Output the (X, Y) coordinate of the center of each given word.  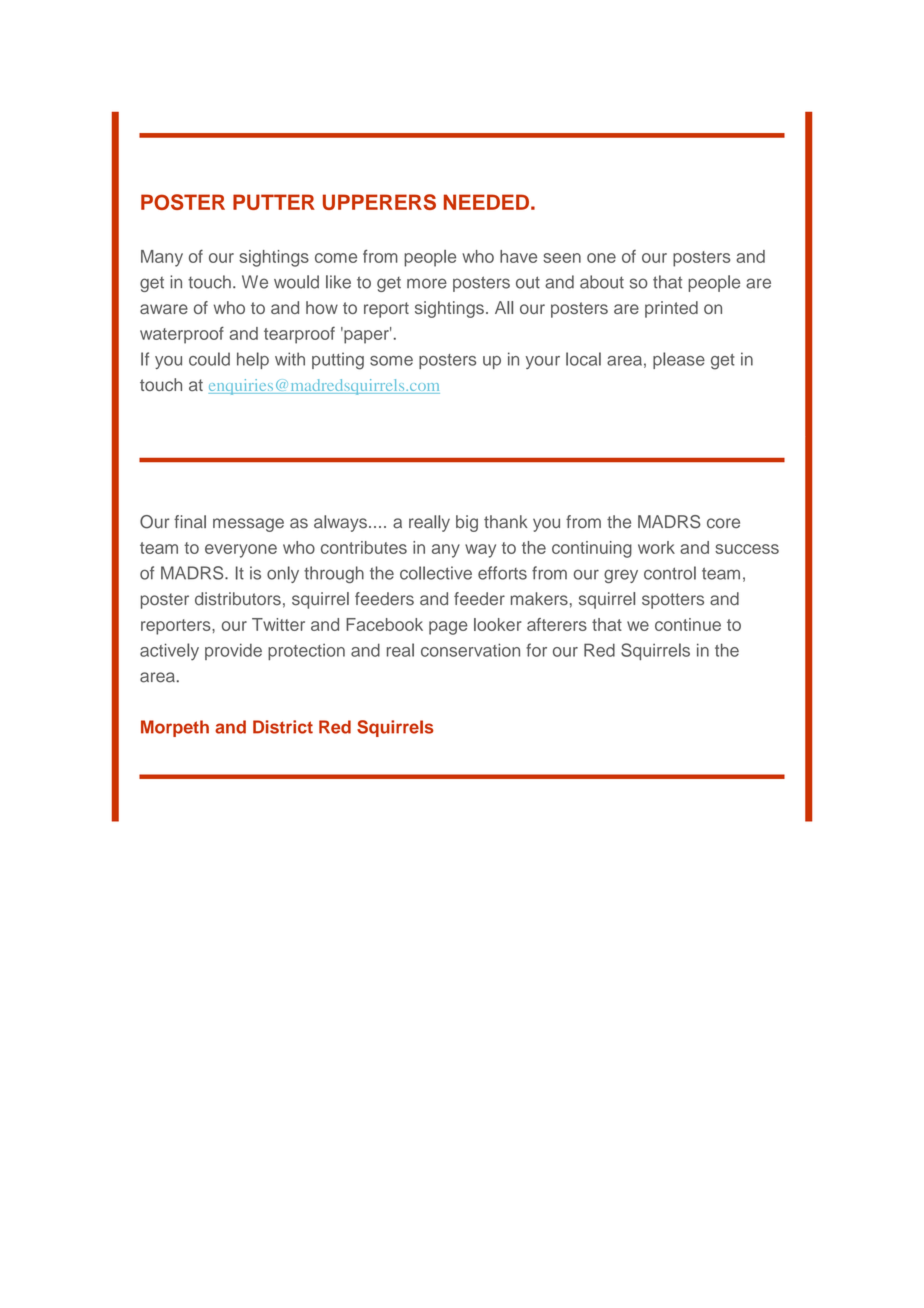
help (253, 360)
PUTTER (274, 202)
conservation (470, 650)
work (656, 547)
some (391, 361)
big (467, 523)
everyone (241, 551)
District (283, 727)
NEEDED (486, 202)
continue (688, 624)
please (679, 360)
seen (562, 258)
